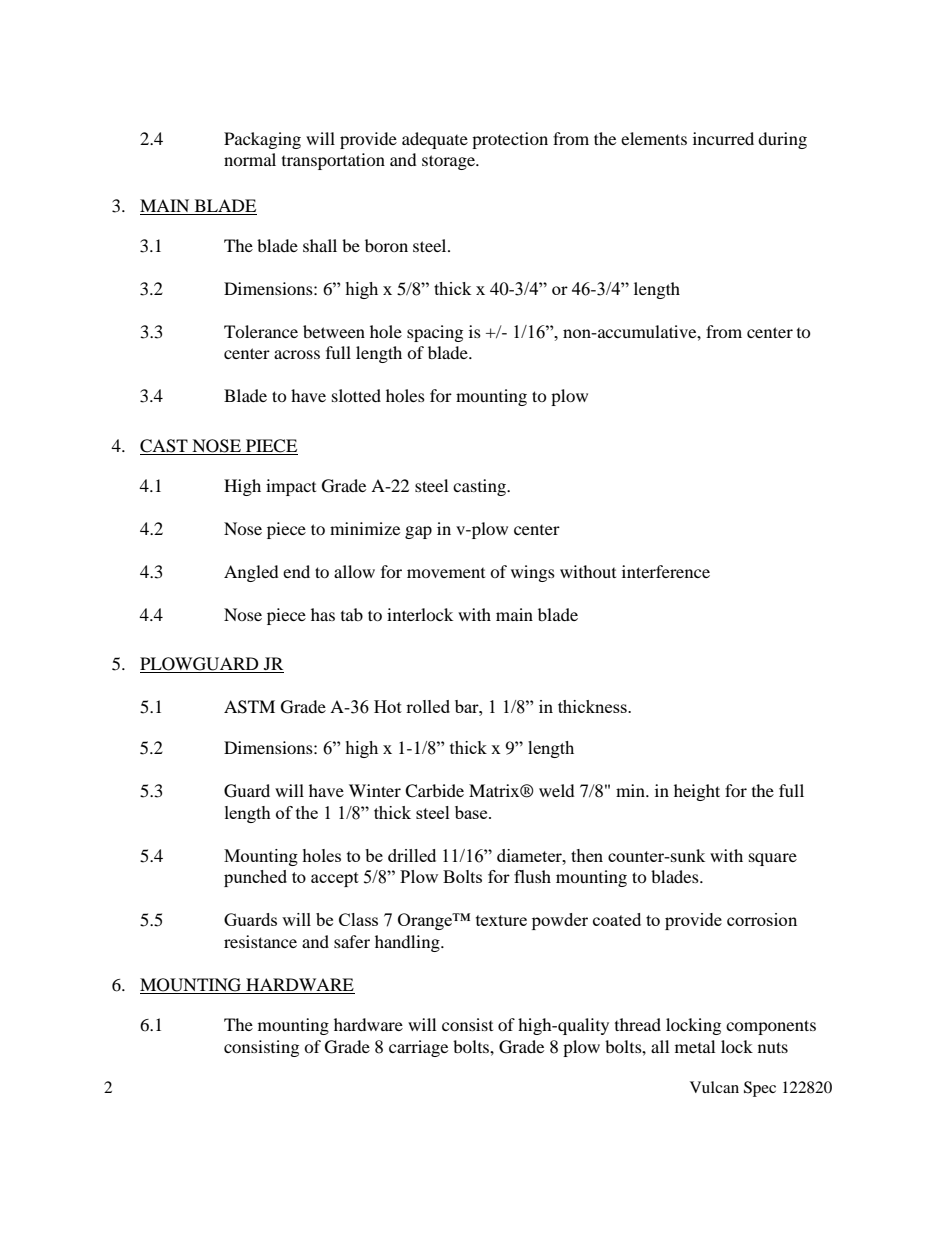 The image size is (952, 1233). I want to click on protection, so click(510, 140).
